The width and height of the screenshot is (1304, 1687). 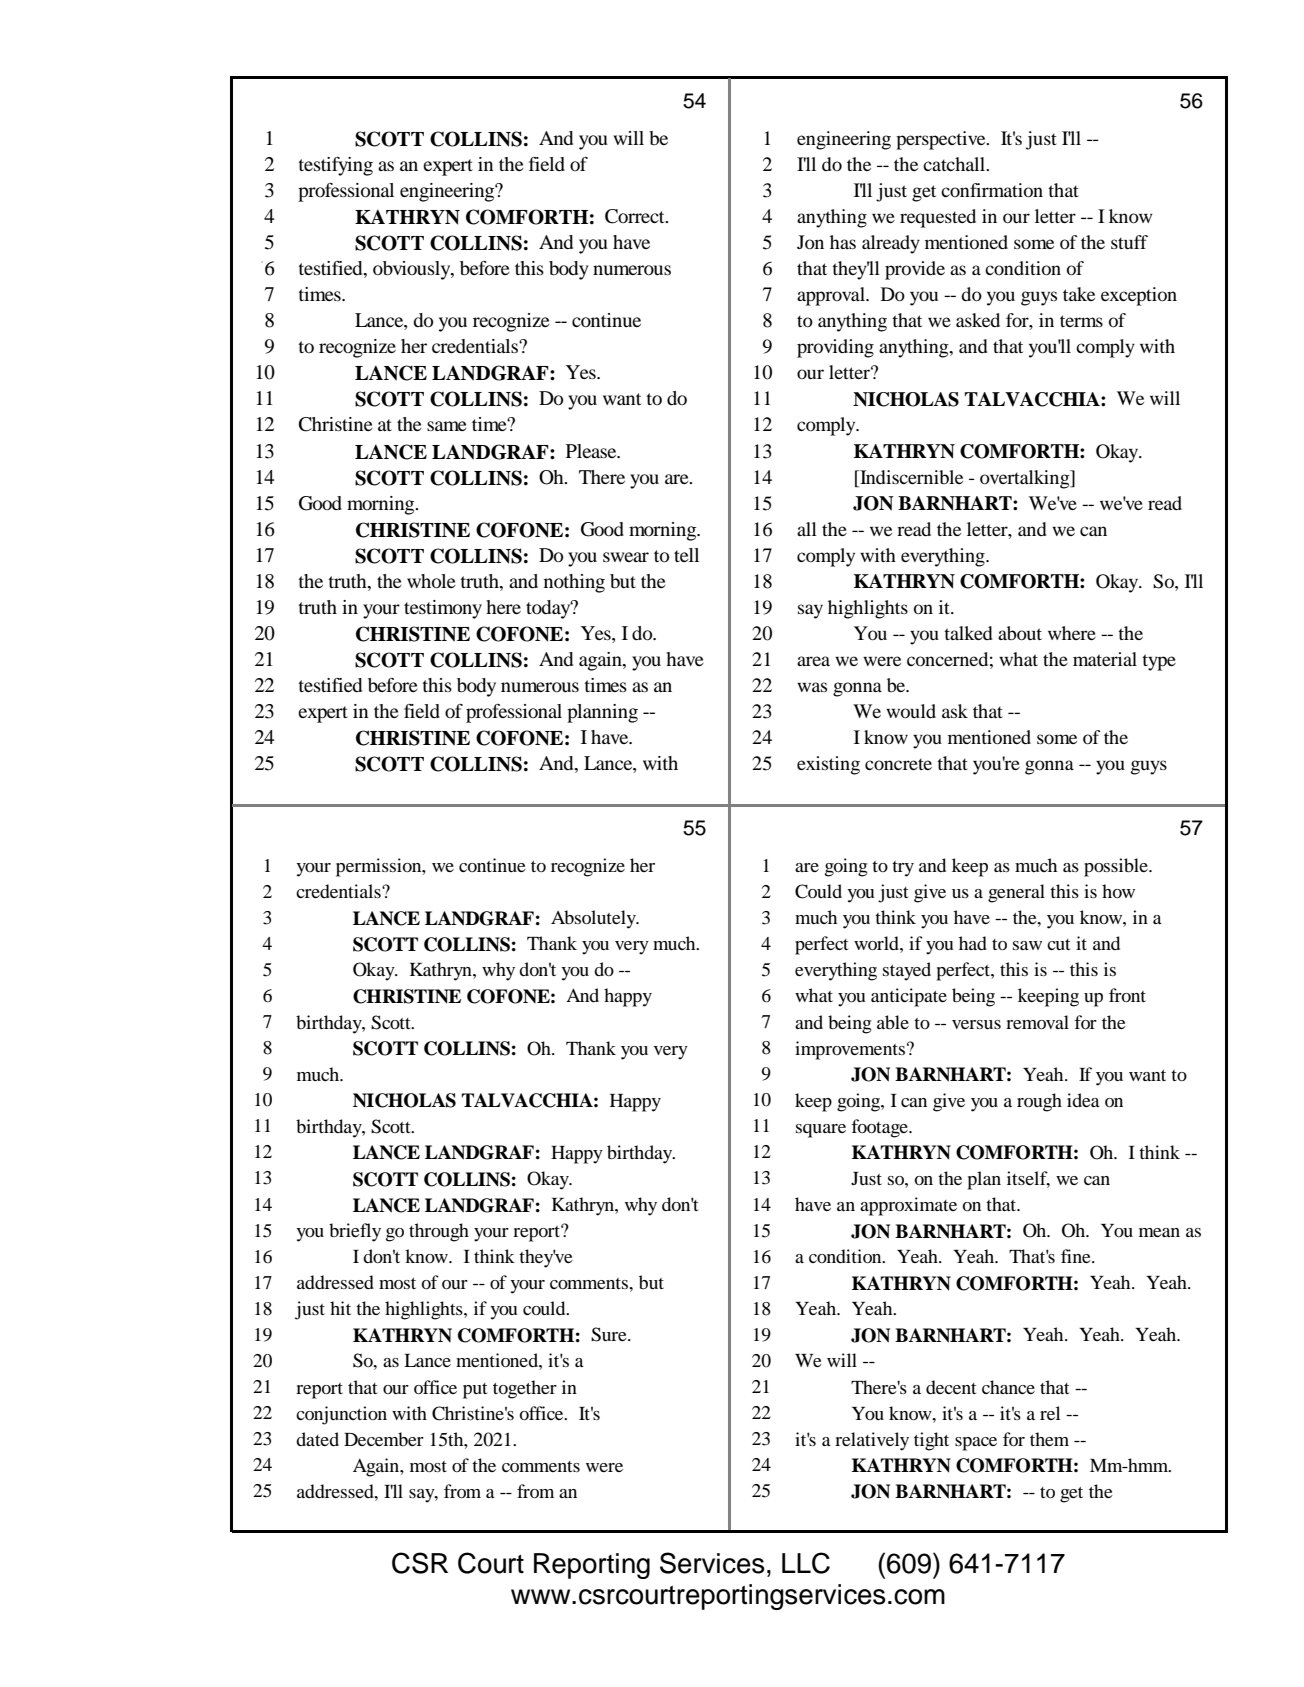 I want to click on them, so click(x=1049, y=1439).
